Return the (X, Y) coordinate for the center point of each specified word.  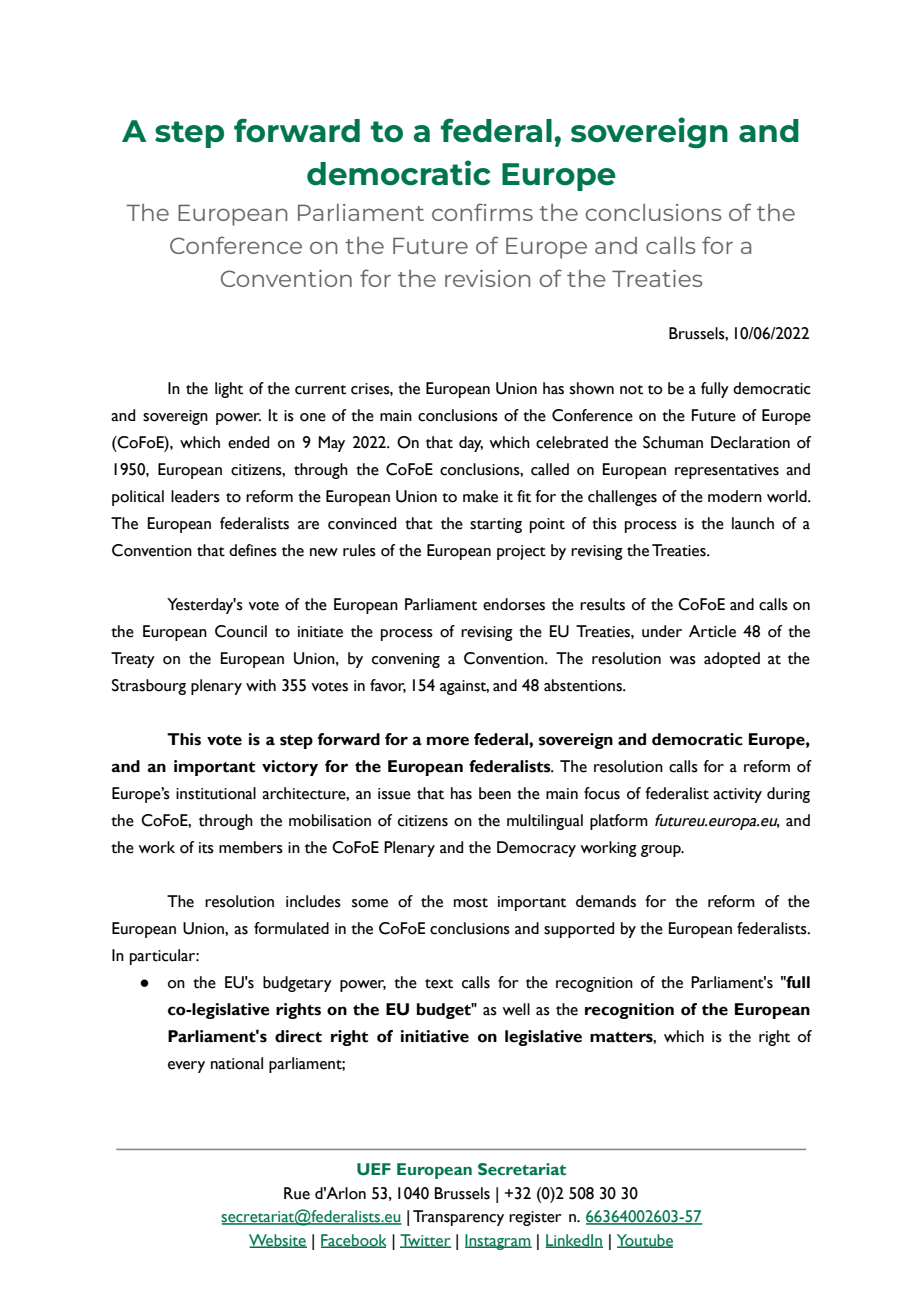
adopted (732, 660)
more (448, 741)
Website (278, 1241)
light (229, 390)
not (631, 390)
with (261, 685)
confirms (482, 212)
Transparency (458, 1218)
